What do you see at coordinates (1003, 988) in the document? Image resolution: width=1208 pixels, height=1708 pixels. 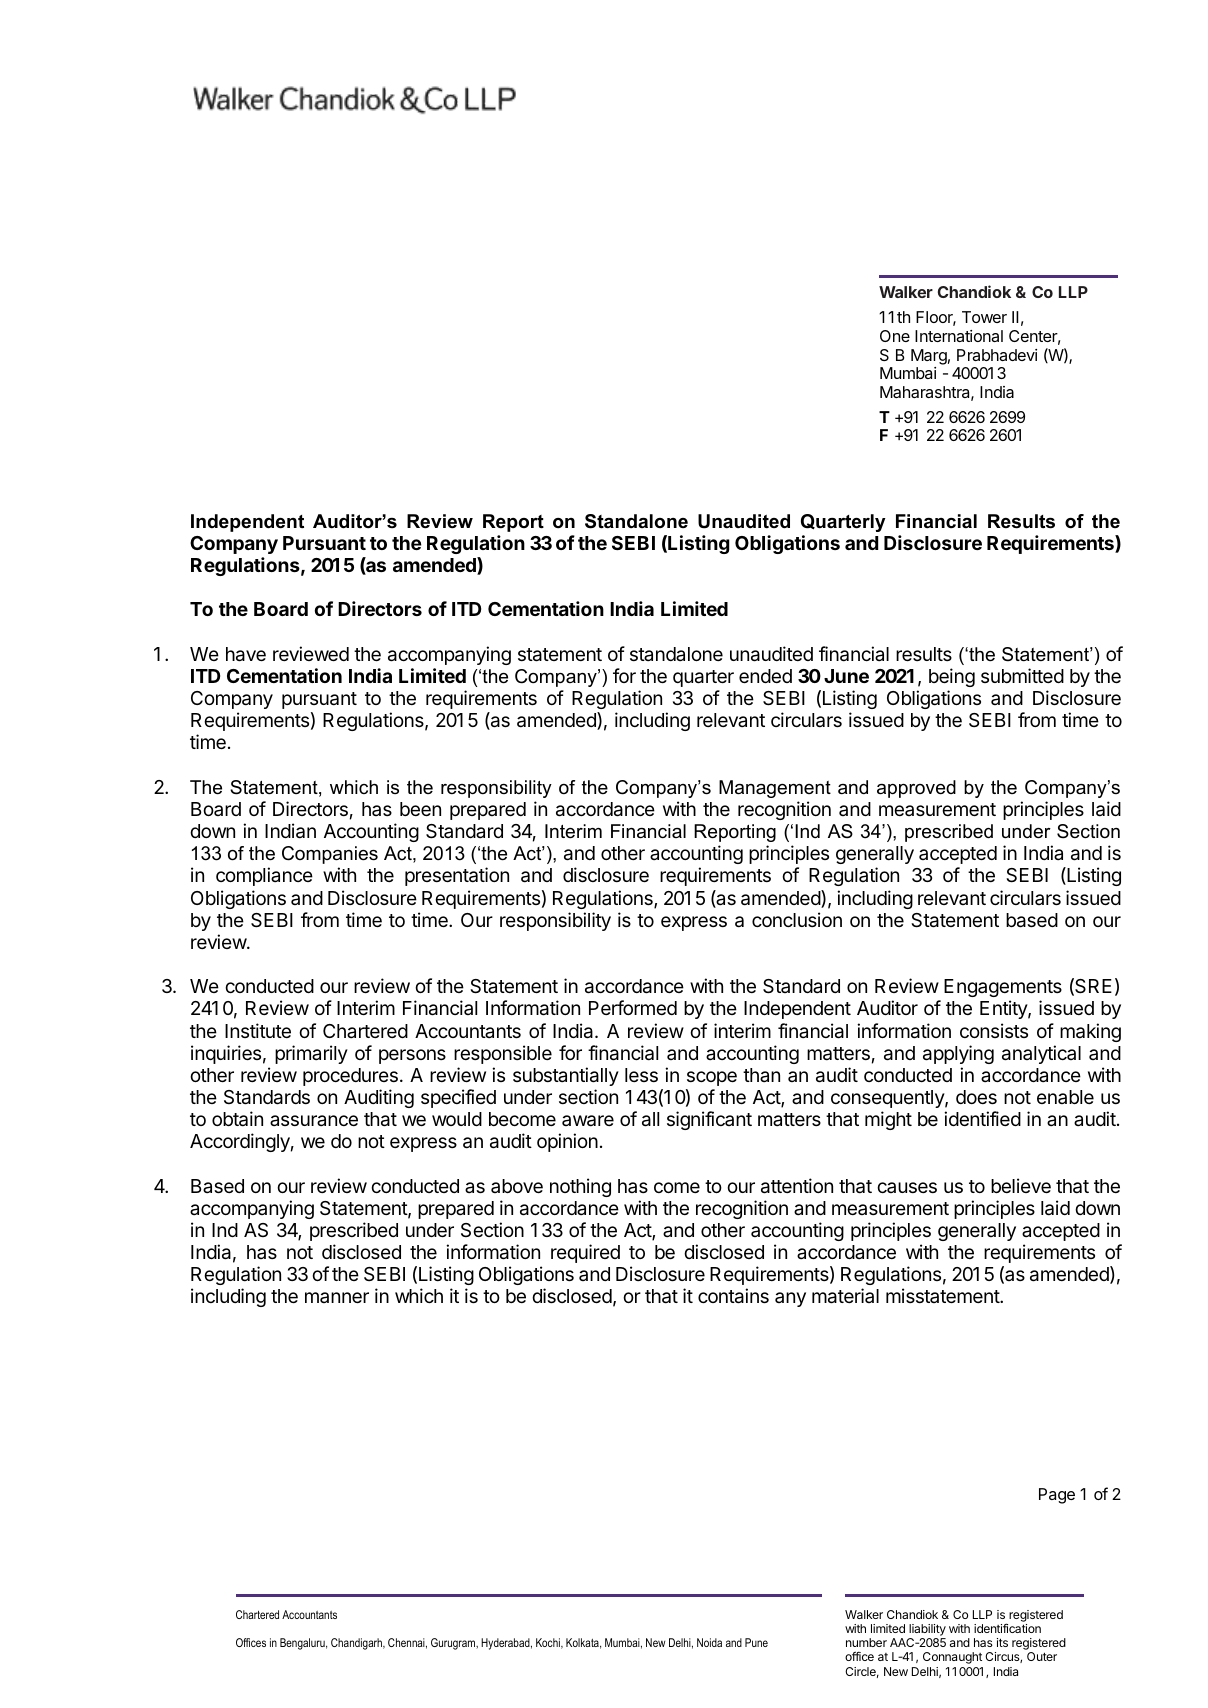 I see `Engagements` at bounding box center [1003, 988].
